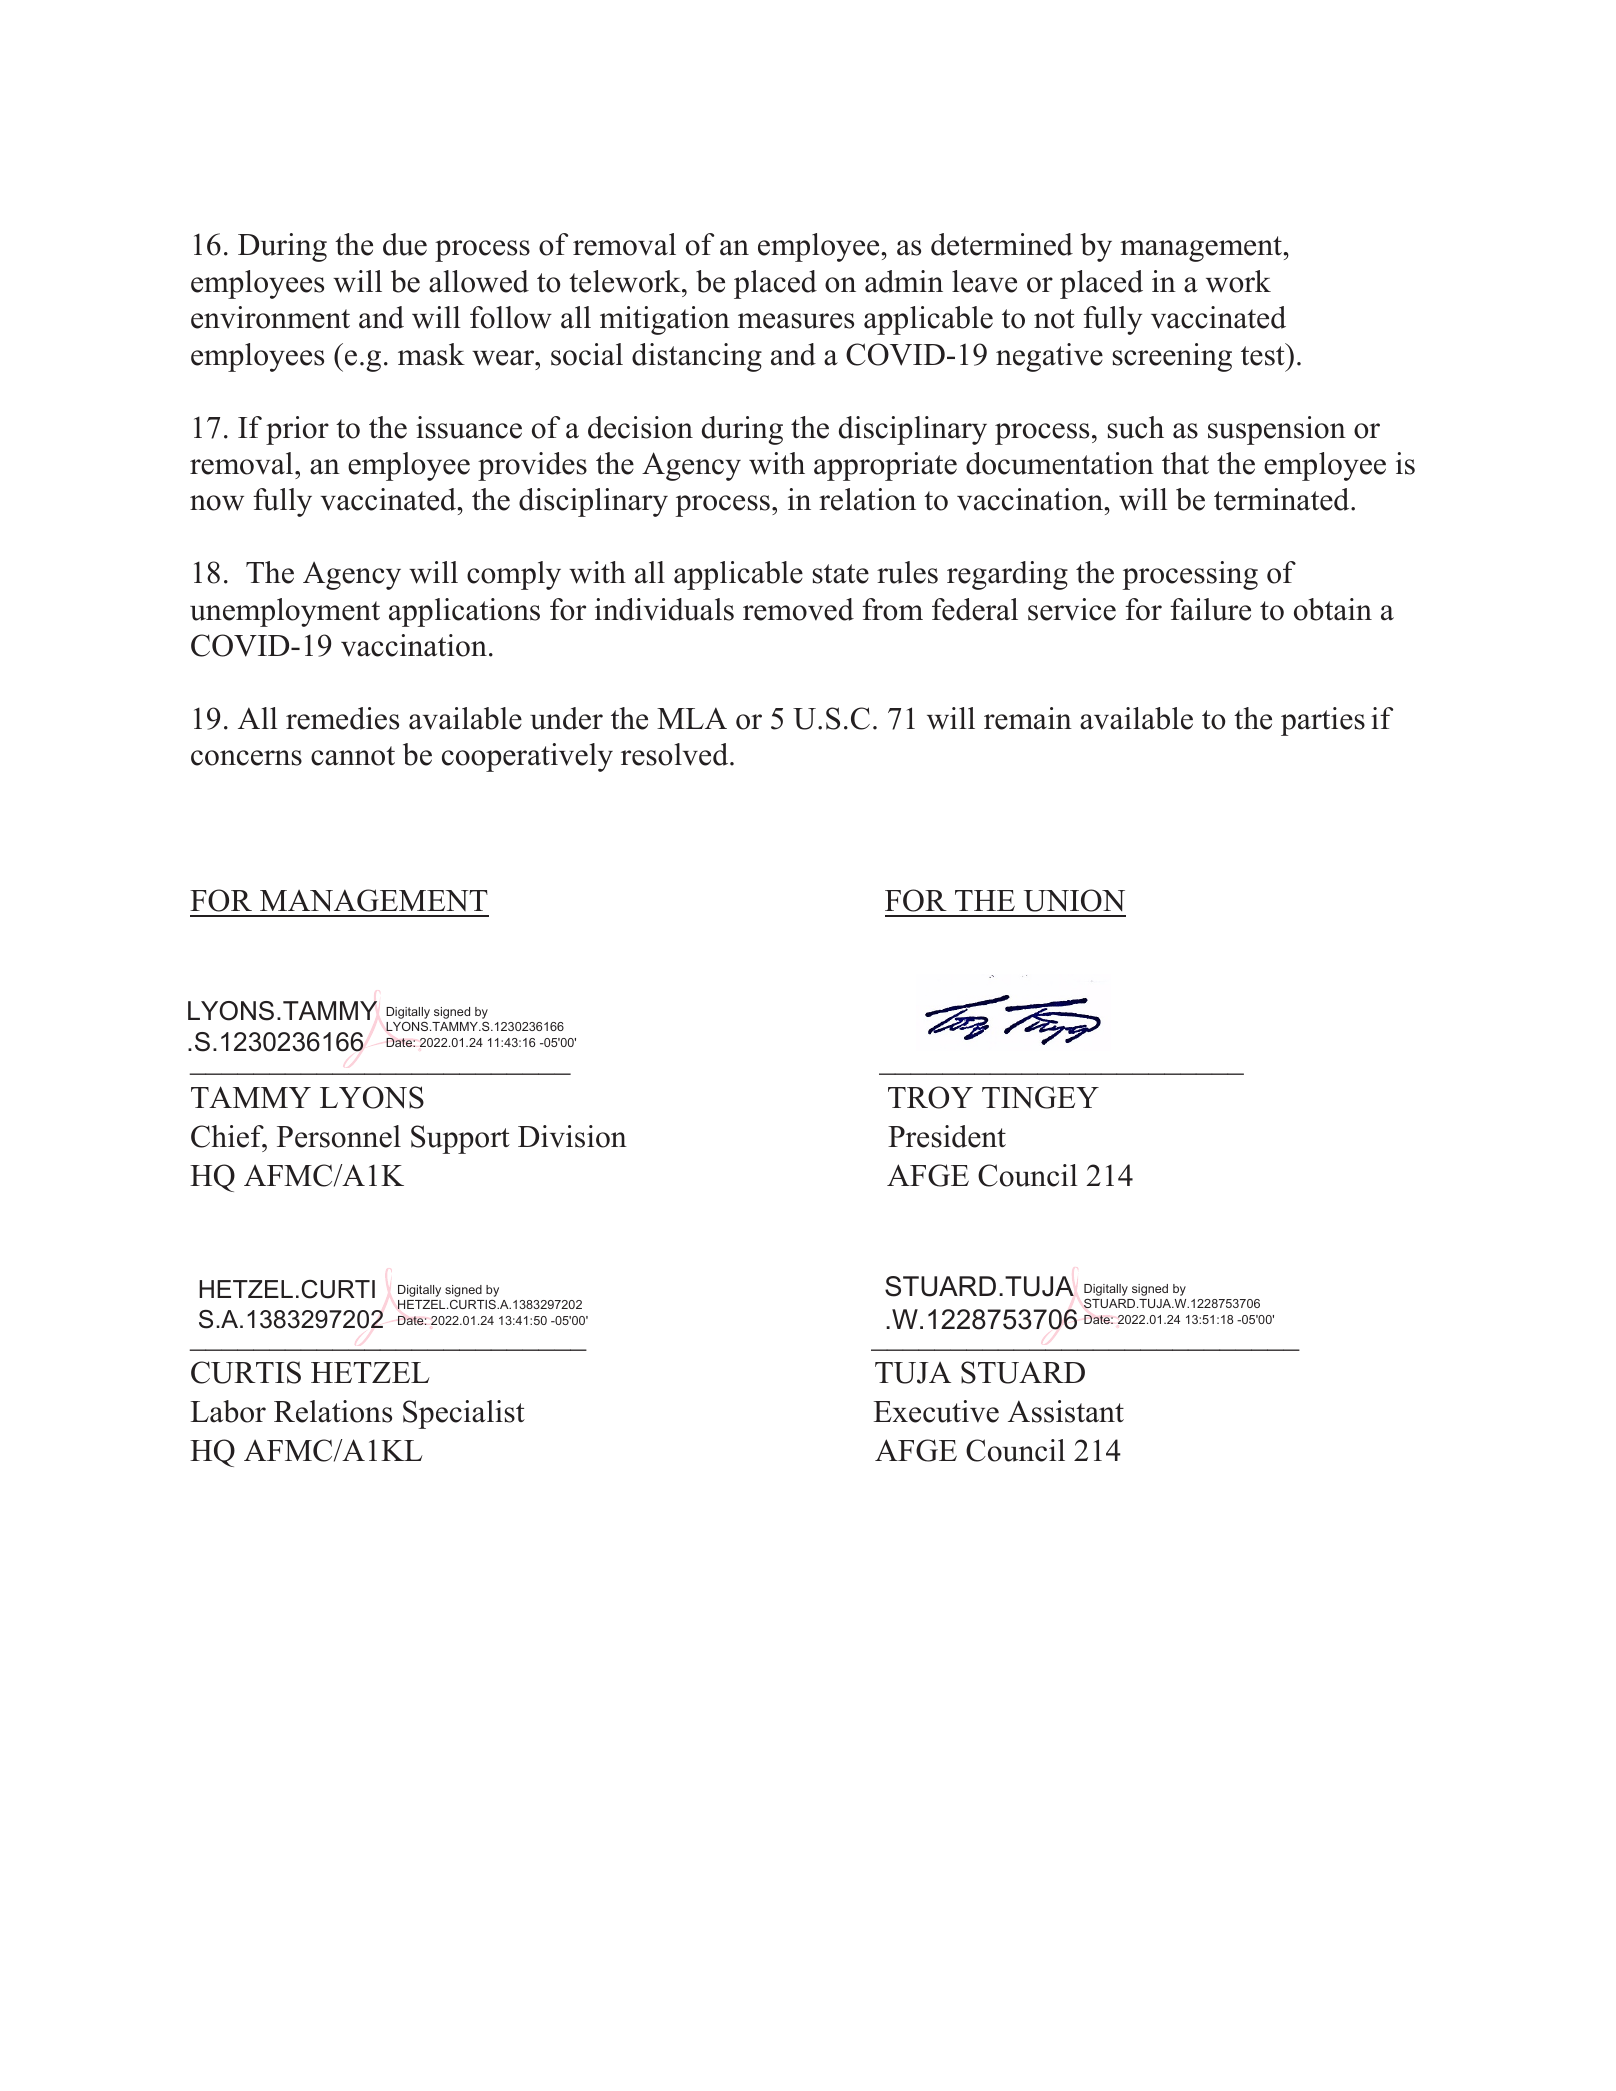 This screenshot has width=1616, height=2091. What do you see at coordinates (676, 754) in the screenshot?
I see `resolved` at bounding box center [676, 754].
